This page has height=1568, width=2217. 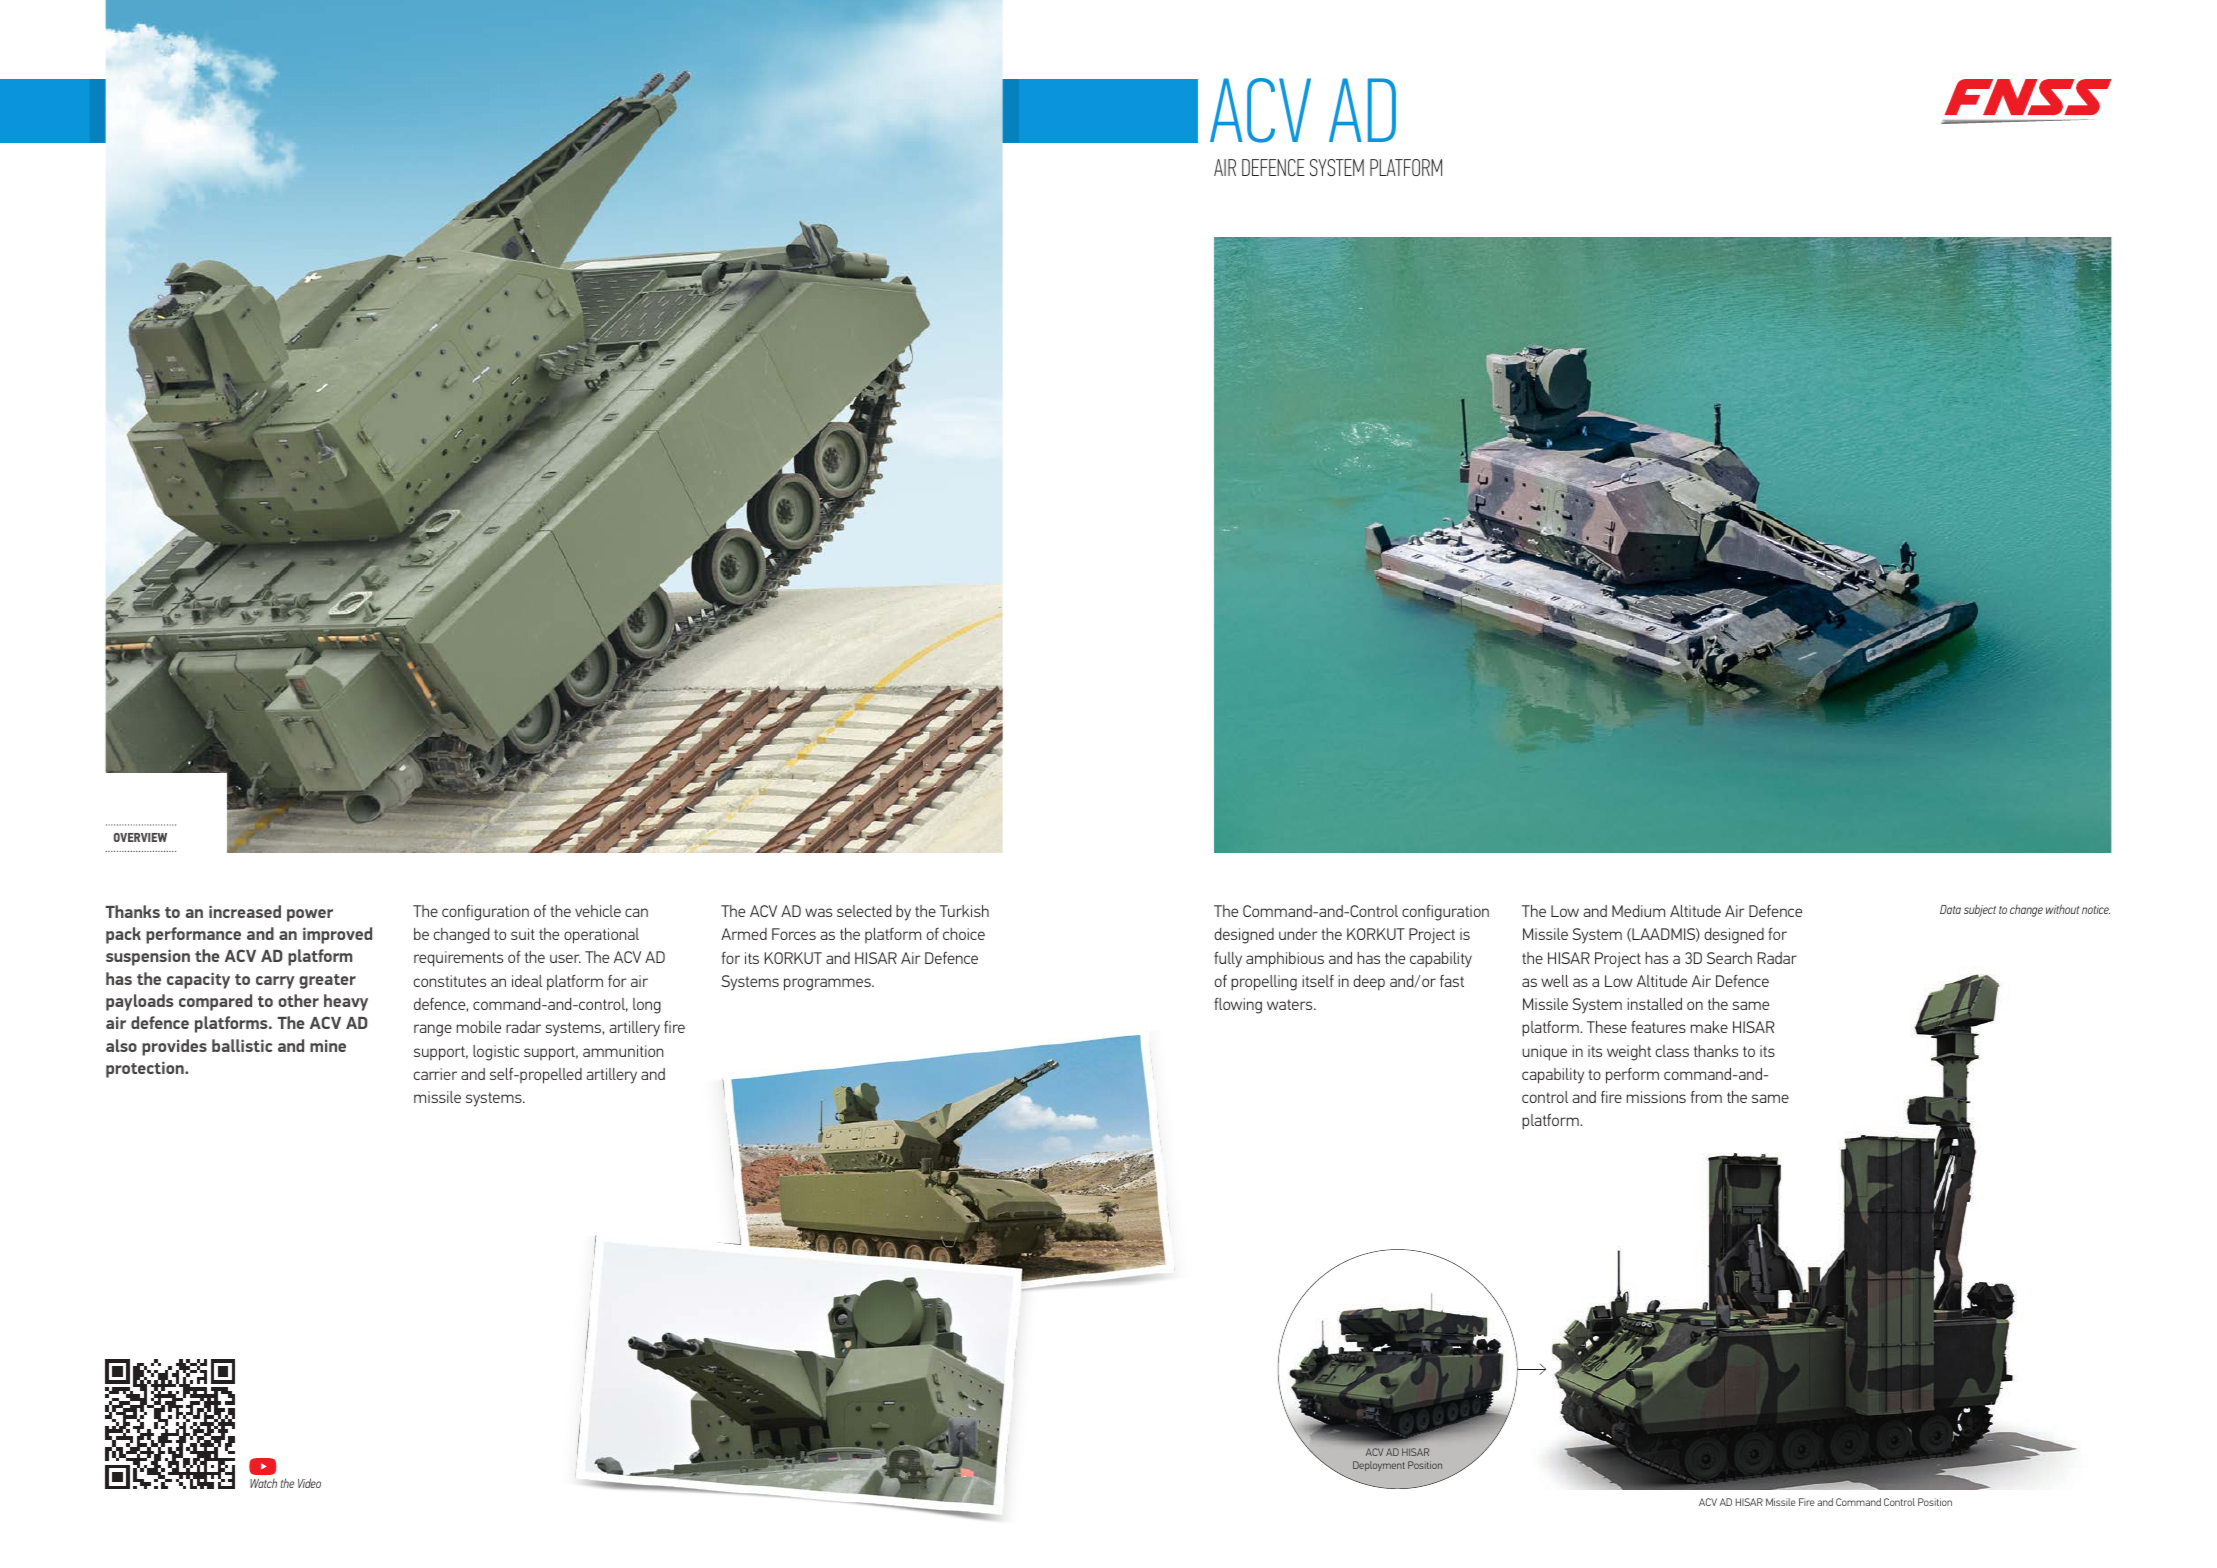 What do you see at coordinates (1706, 1097) in the page?
I see `from` at bounding box center [1706, 1097].
